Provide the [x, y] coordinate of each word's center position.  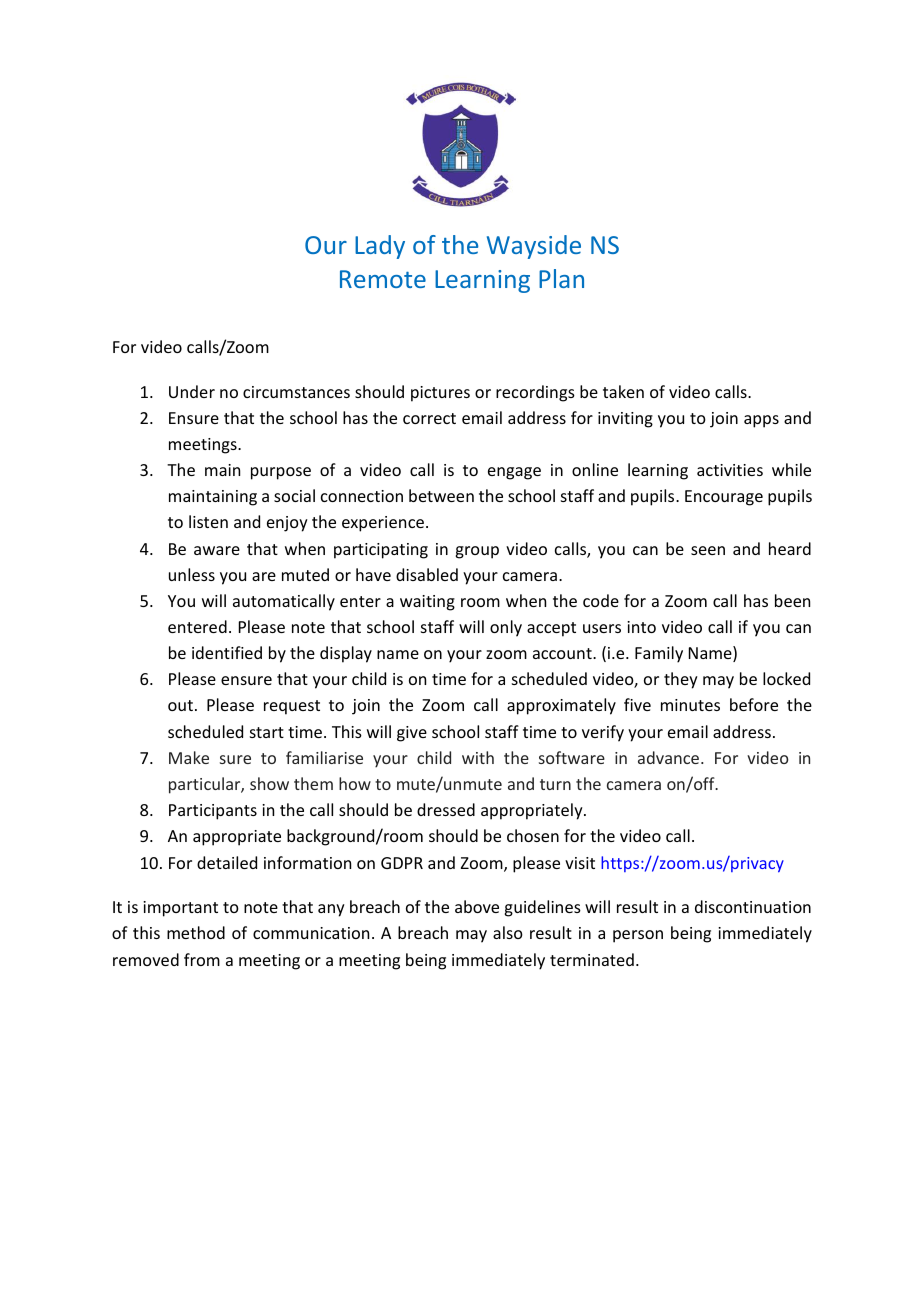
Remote [383, 279]
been [792, 600]
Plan [561, 278]
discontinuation [753, 906]
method [196, 932]
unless [192, 574]
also [508, 932]
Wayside [534, 247]
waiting [427, 603]
